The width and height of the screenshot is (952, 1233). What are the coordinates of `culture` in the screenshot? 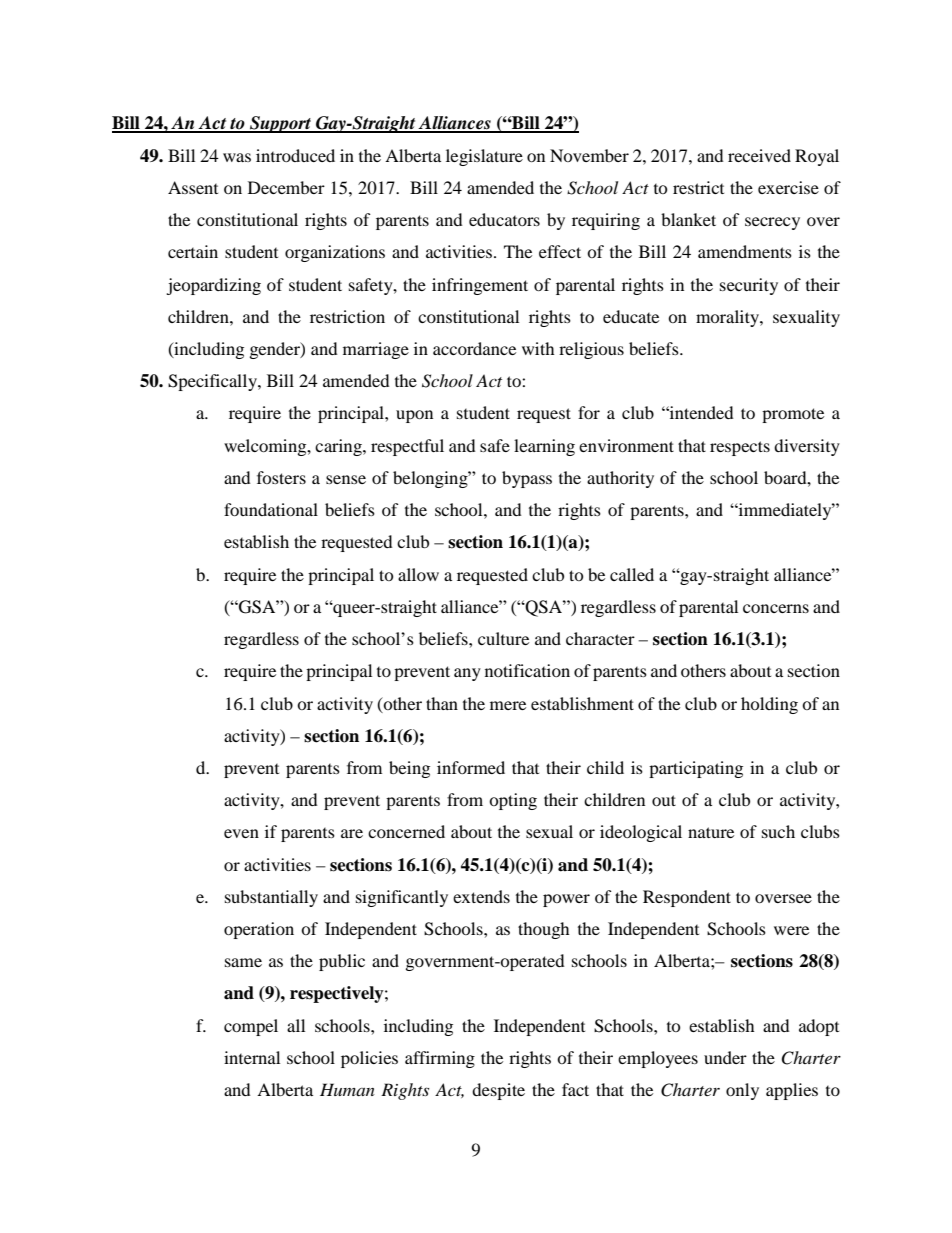 It's located at (503, 638).
